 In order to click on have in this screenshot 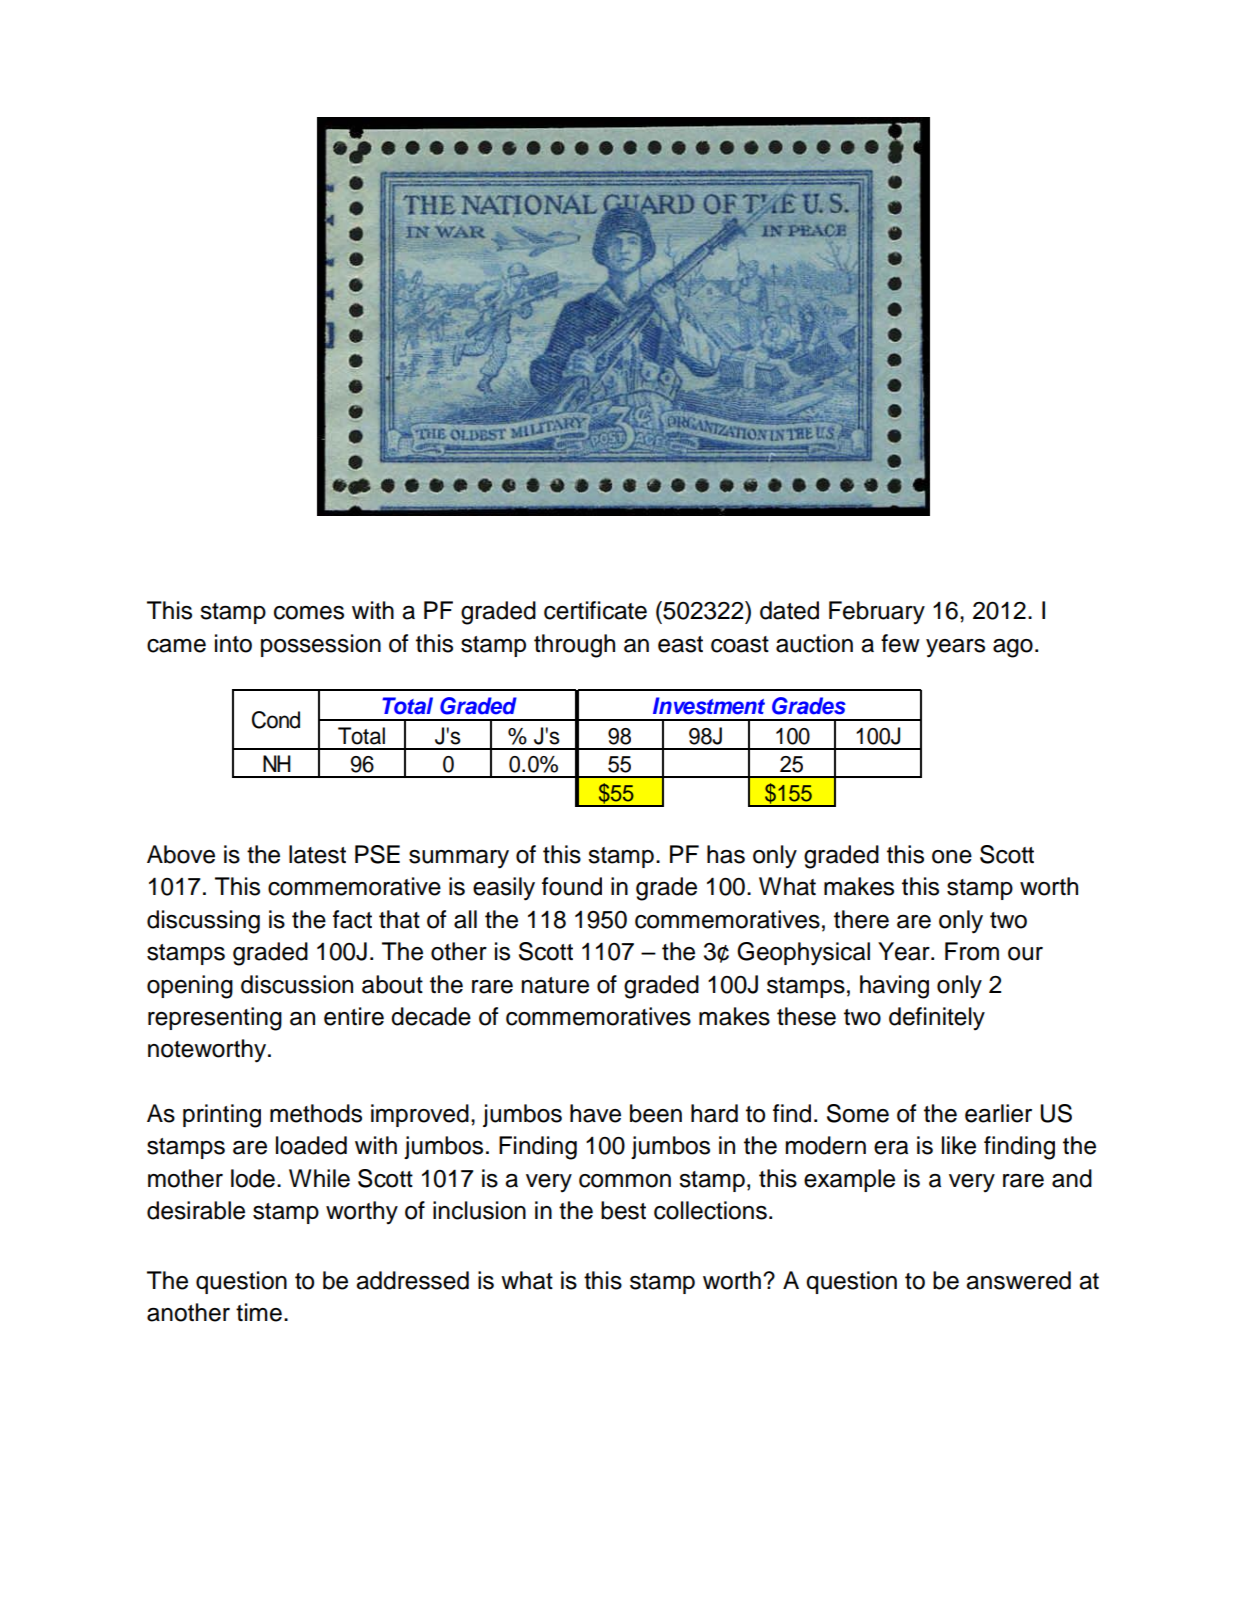, I will do `click(595, 1113)`.
